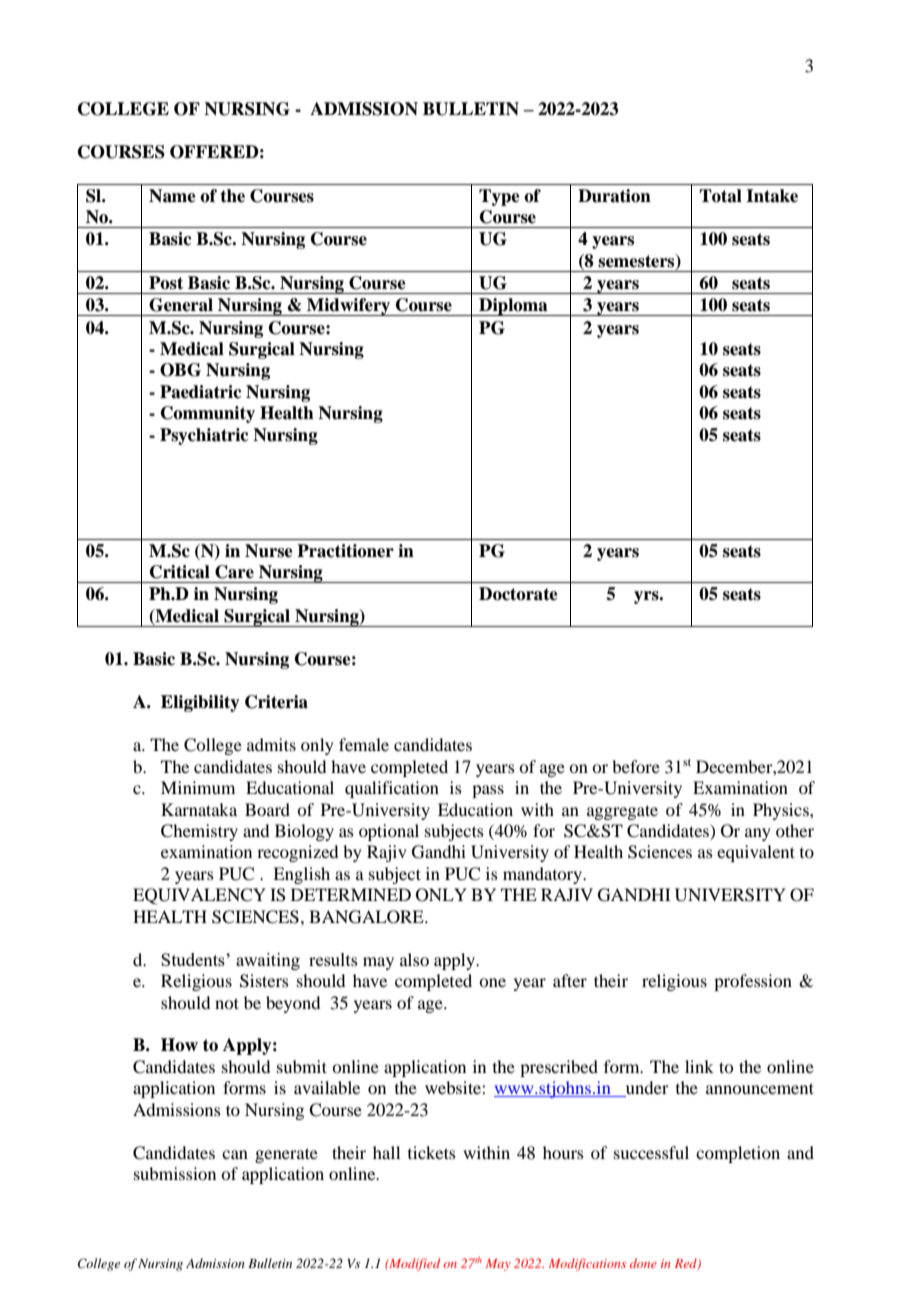  Describe the element at coordinates (499, 197) in the document. I see `Type` at that location.
